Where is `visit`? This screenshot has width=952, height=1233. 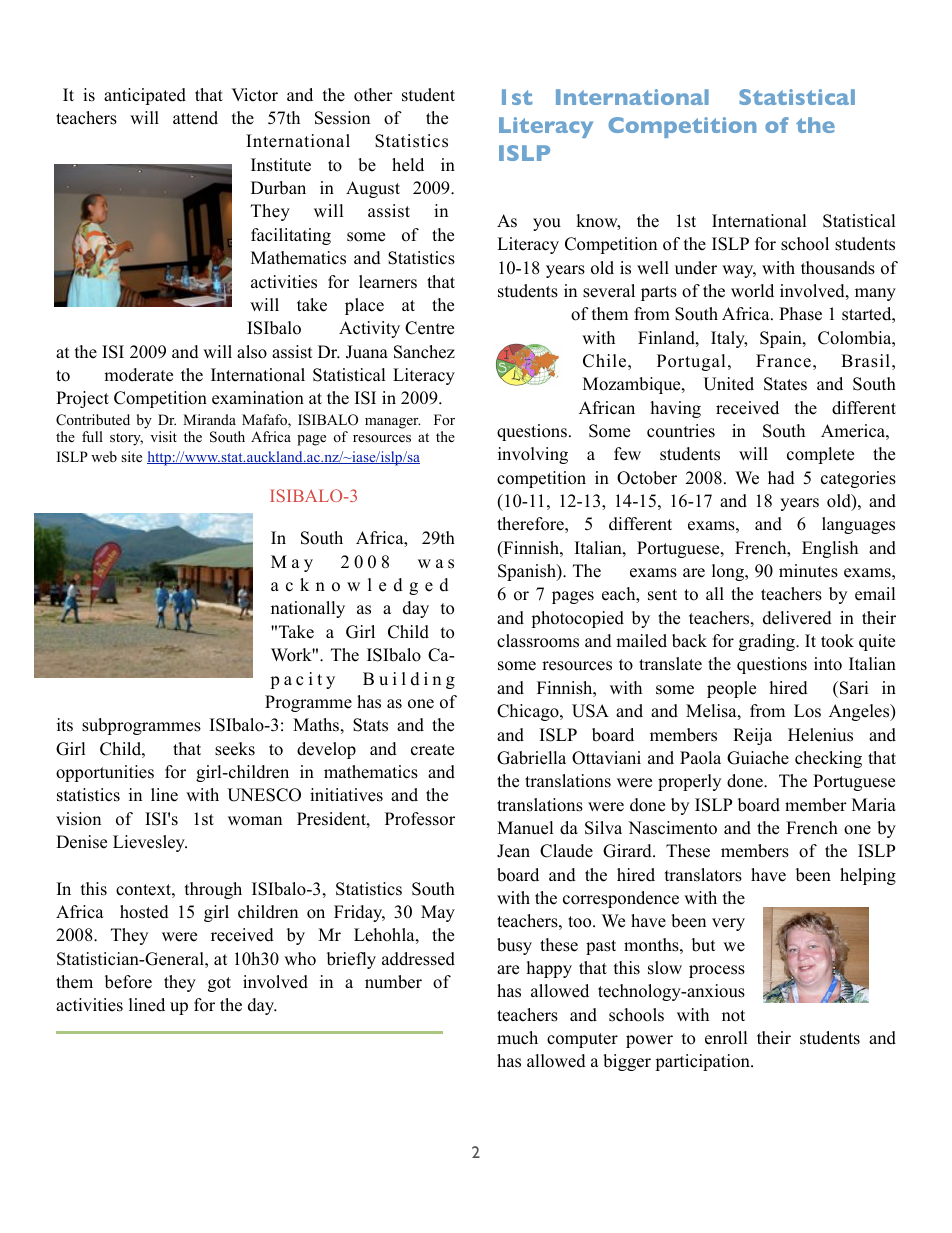 visit is located at coordinates (163, 436).
